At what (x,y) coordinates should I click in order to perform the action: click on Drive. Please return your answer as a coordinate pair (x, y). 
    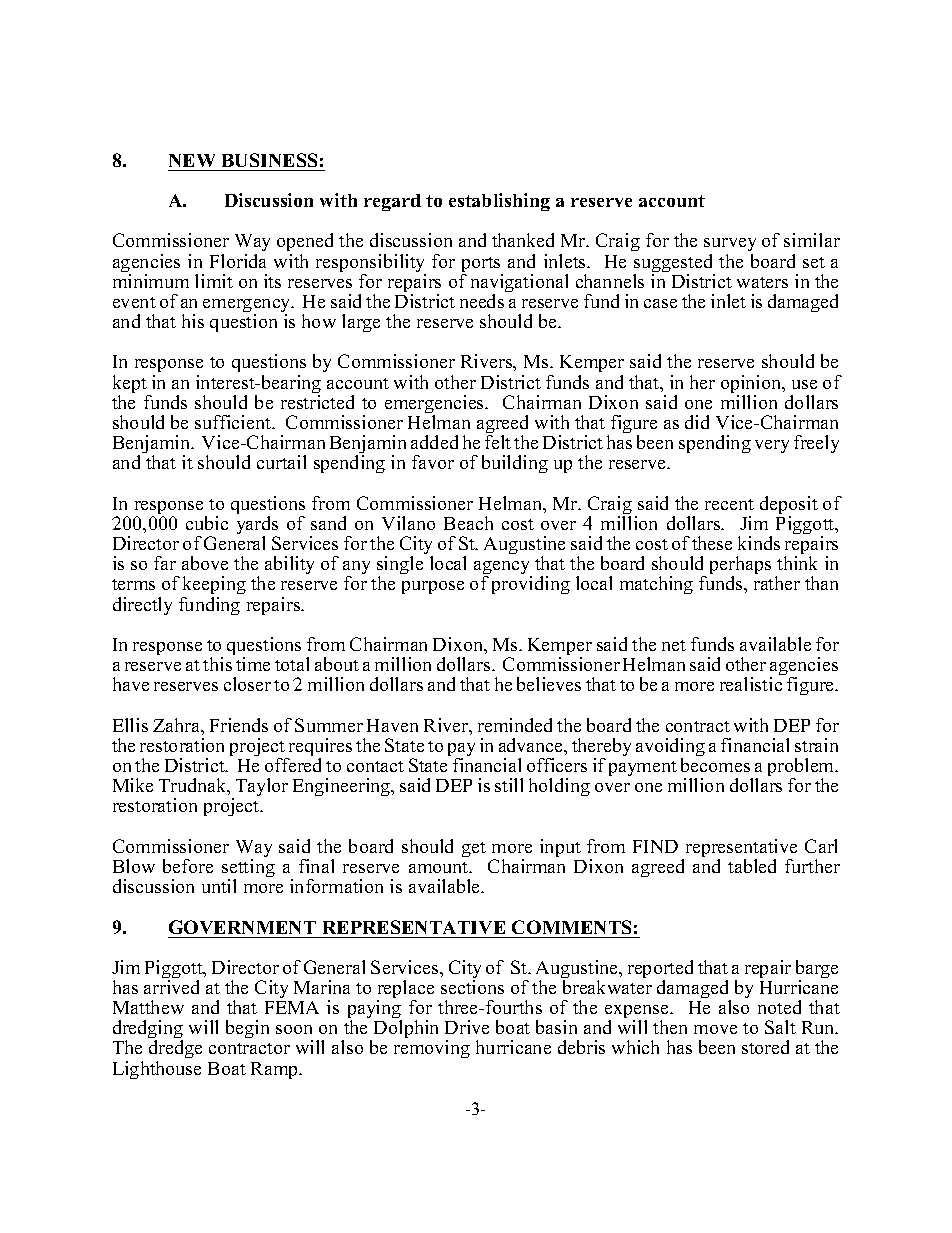
    Looking at the image, I should click on (467, 1027).
